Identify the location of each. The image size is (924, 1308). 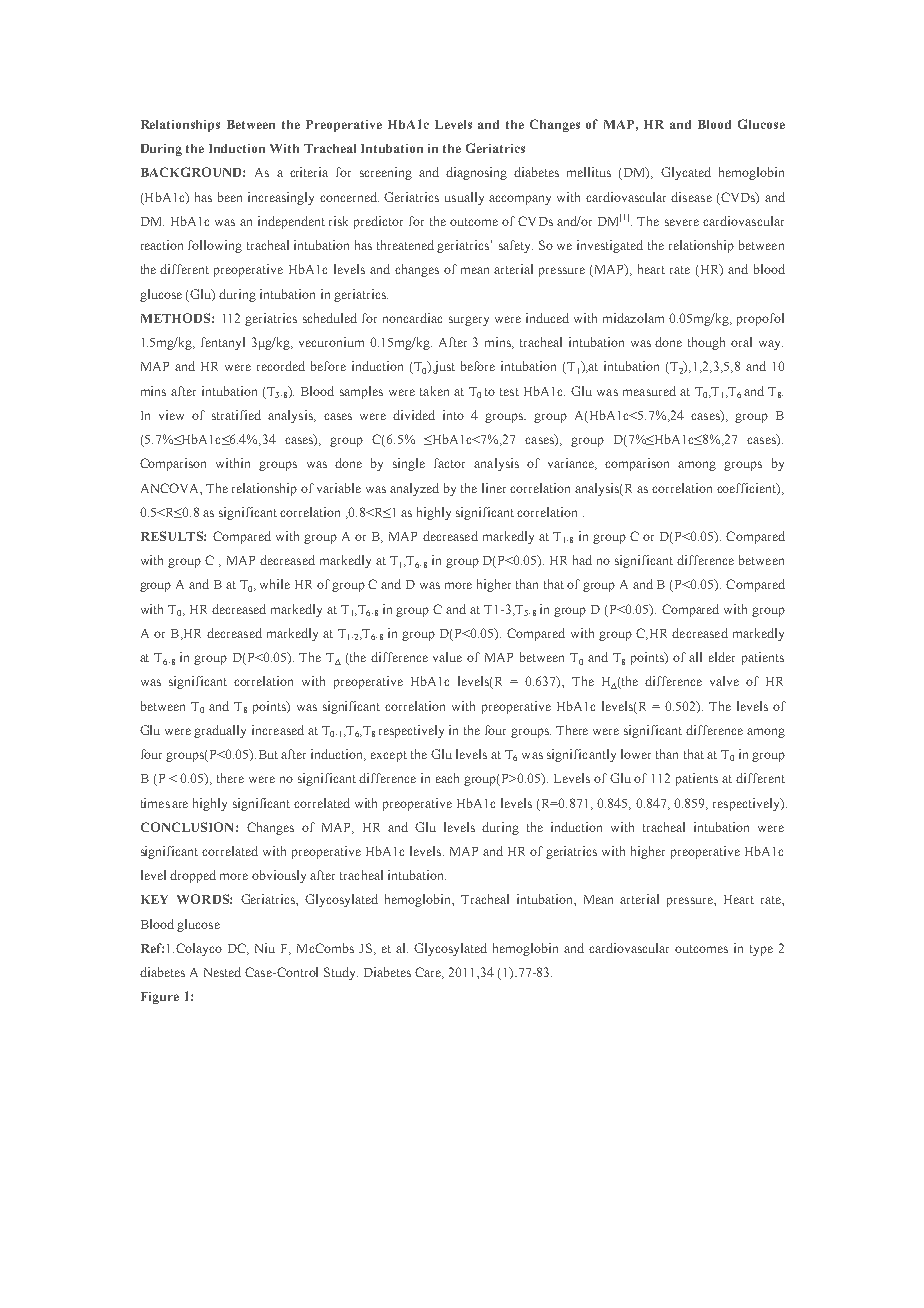
(447, 778).
